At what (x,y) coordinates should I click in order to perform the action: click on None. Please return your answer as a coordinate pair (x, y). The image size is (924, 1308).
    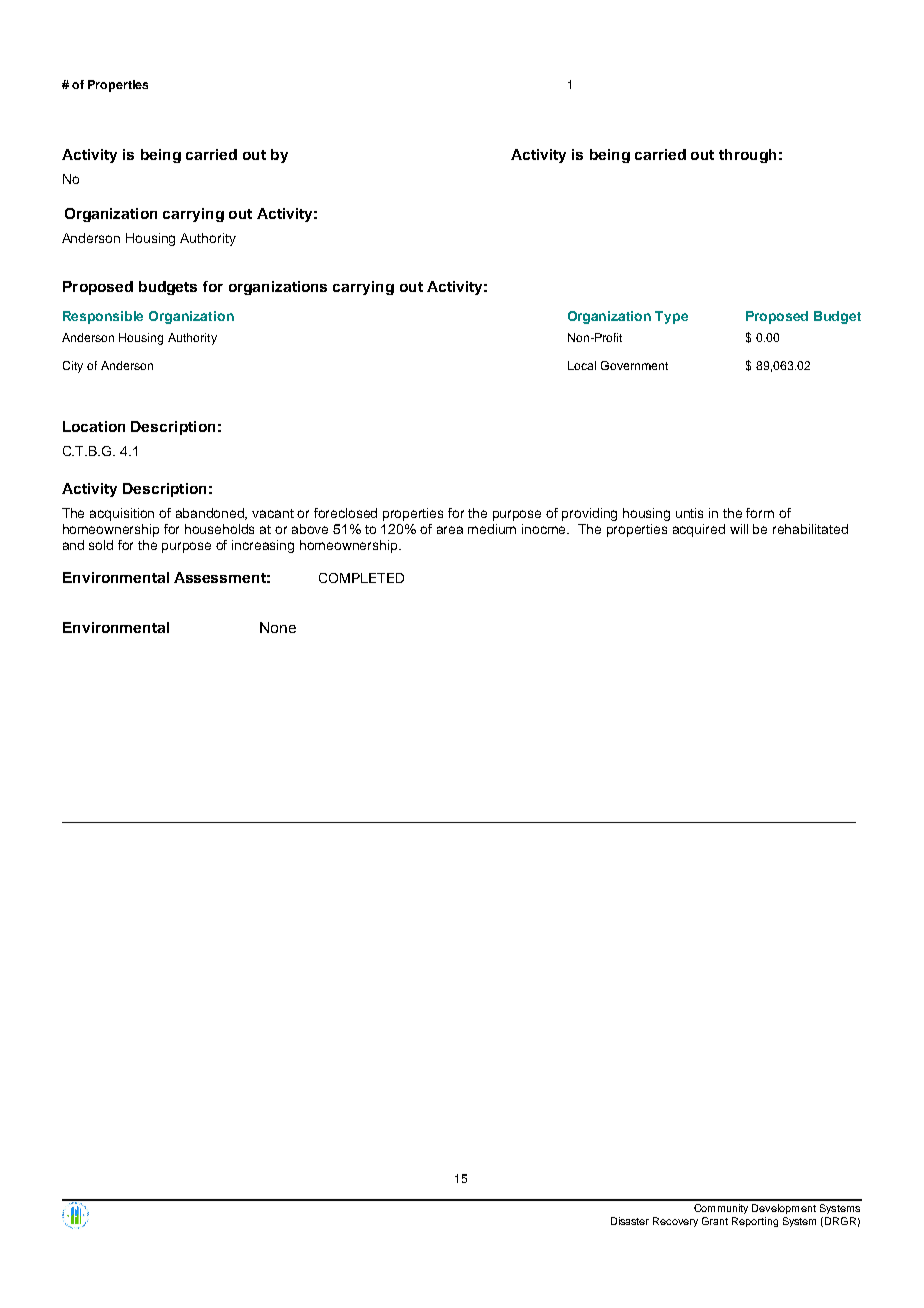
    Looking at the image, I should click on (278, 627).
